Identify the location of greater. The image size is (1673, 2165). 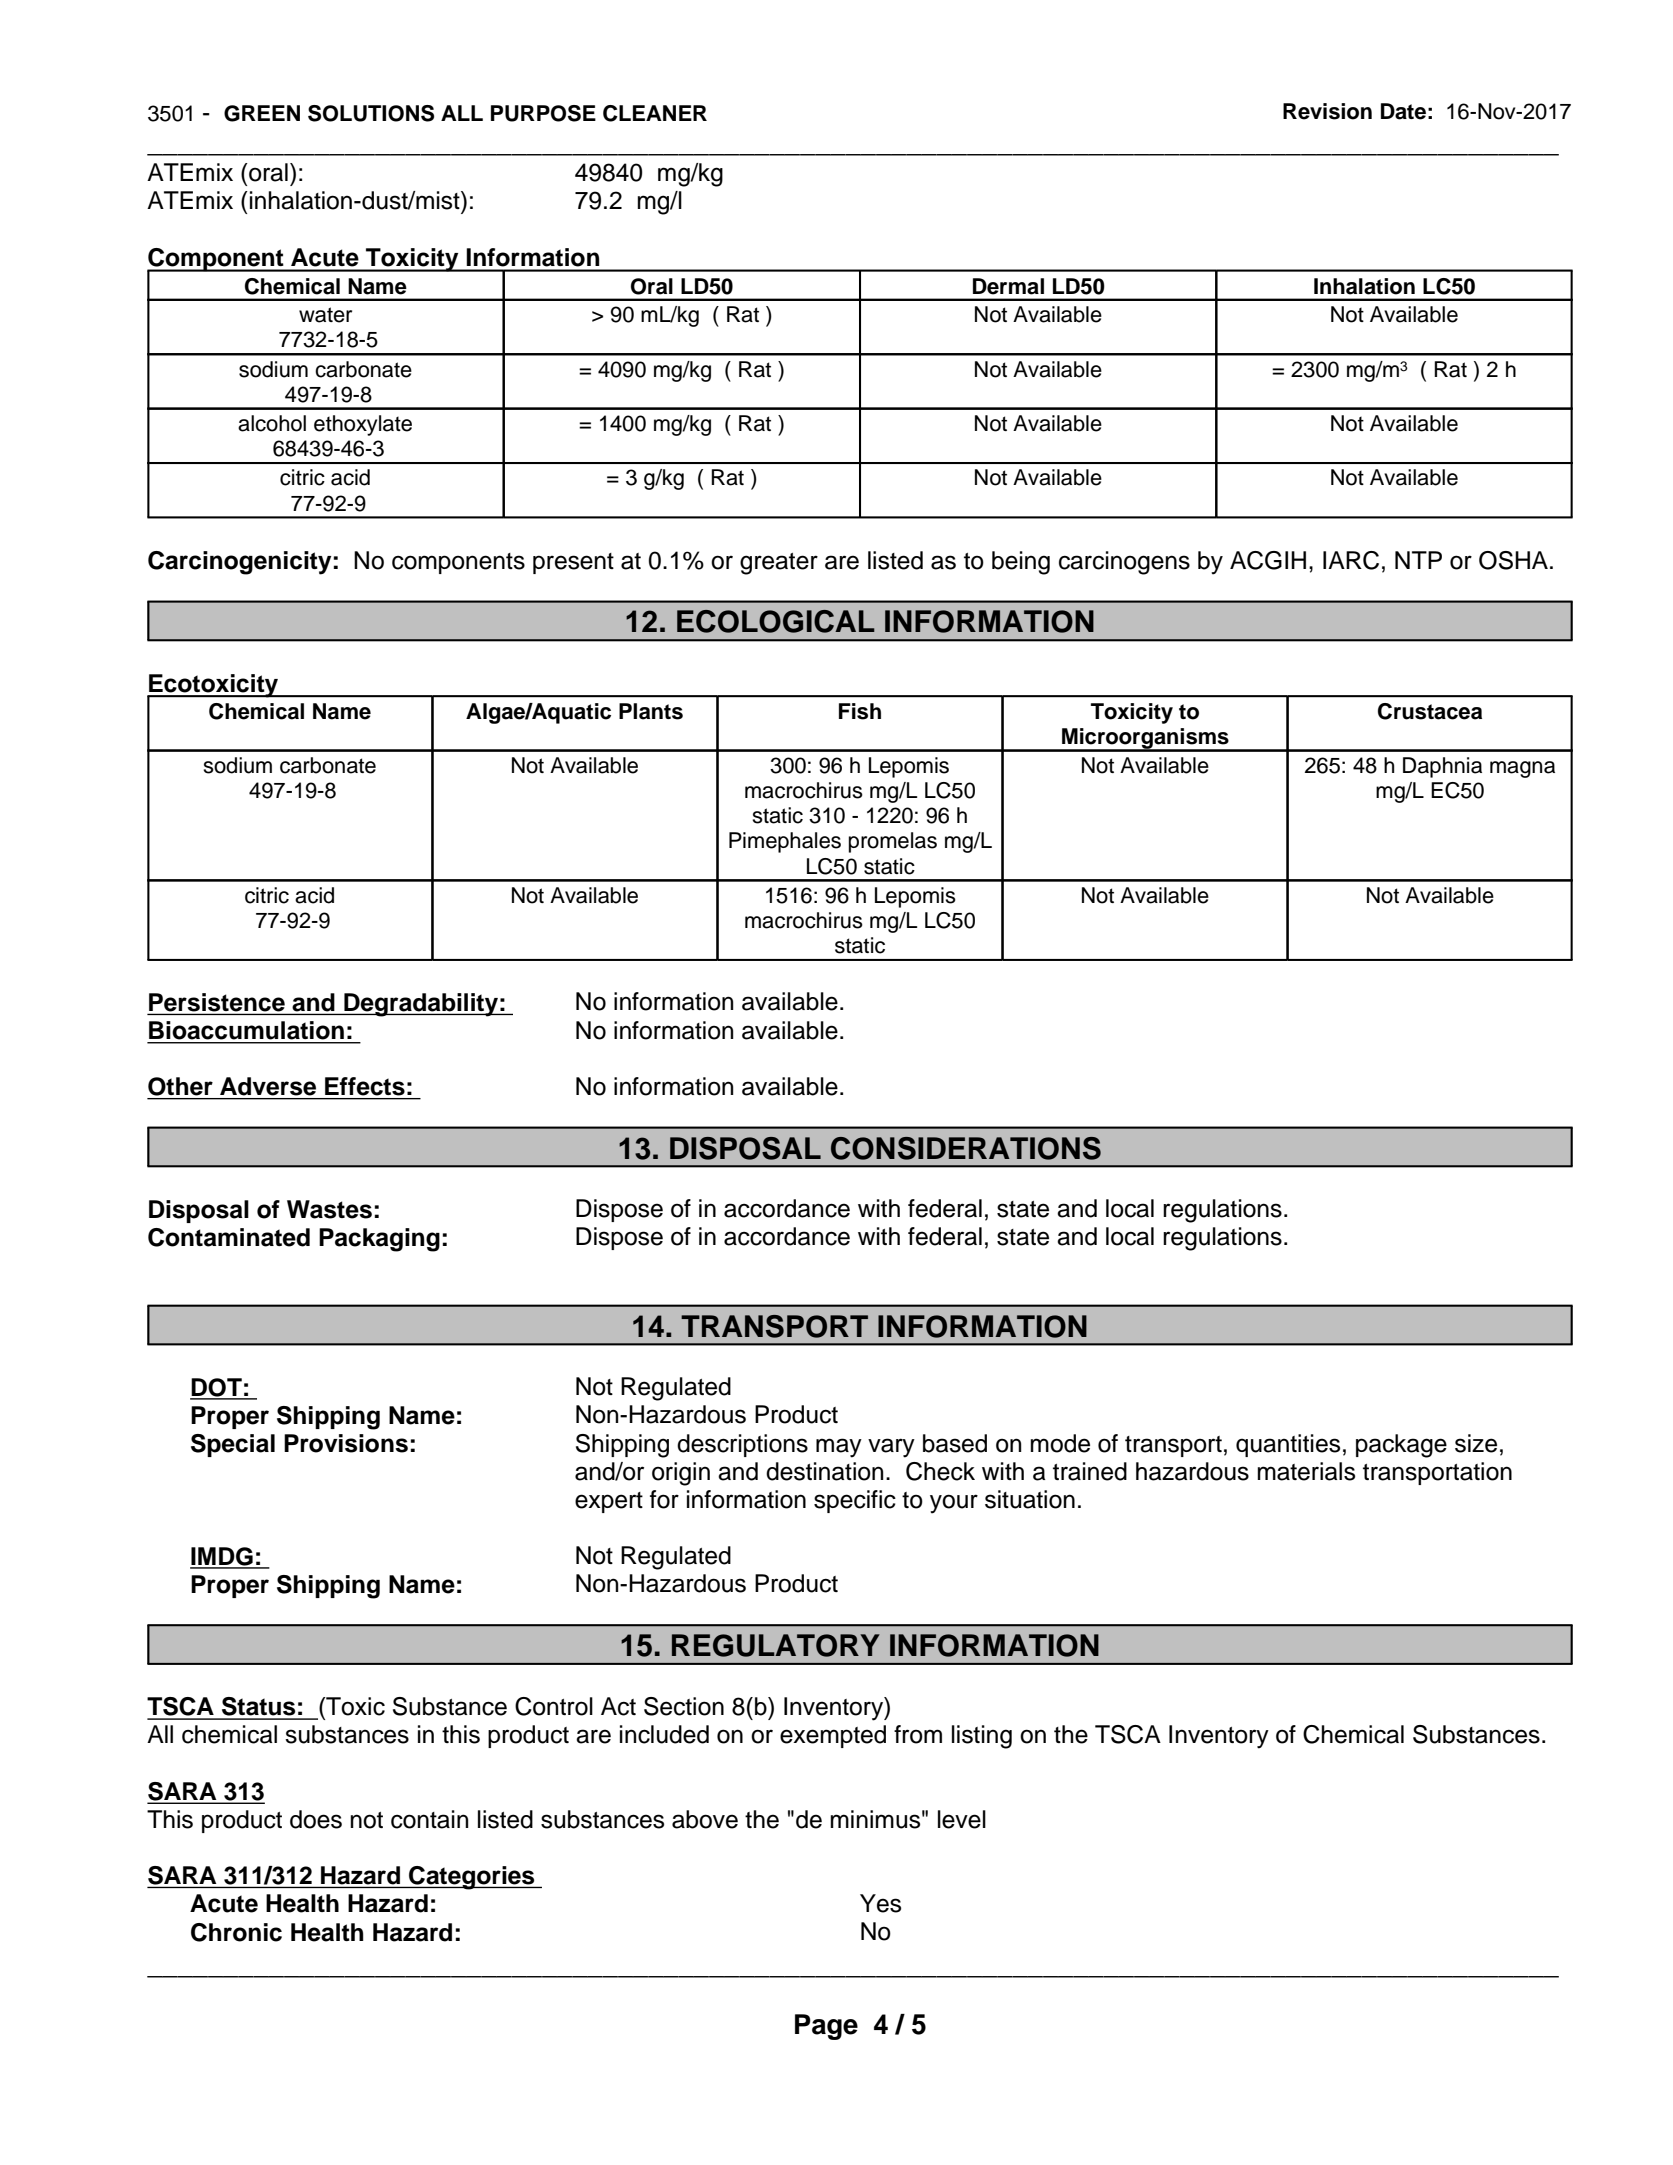
(779, 564).
